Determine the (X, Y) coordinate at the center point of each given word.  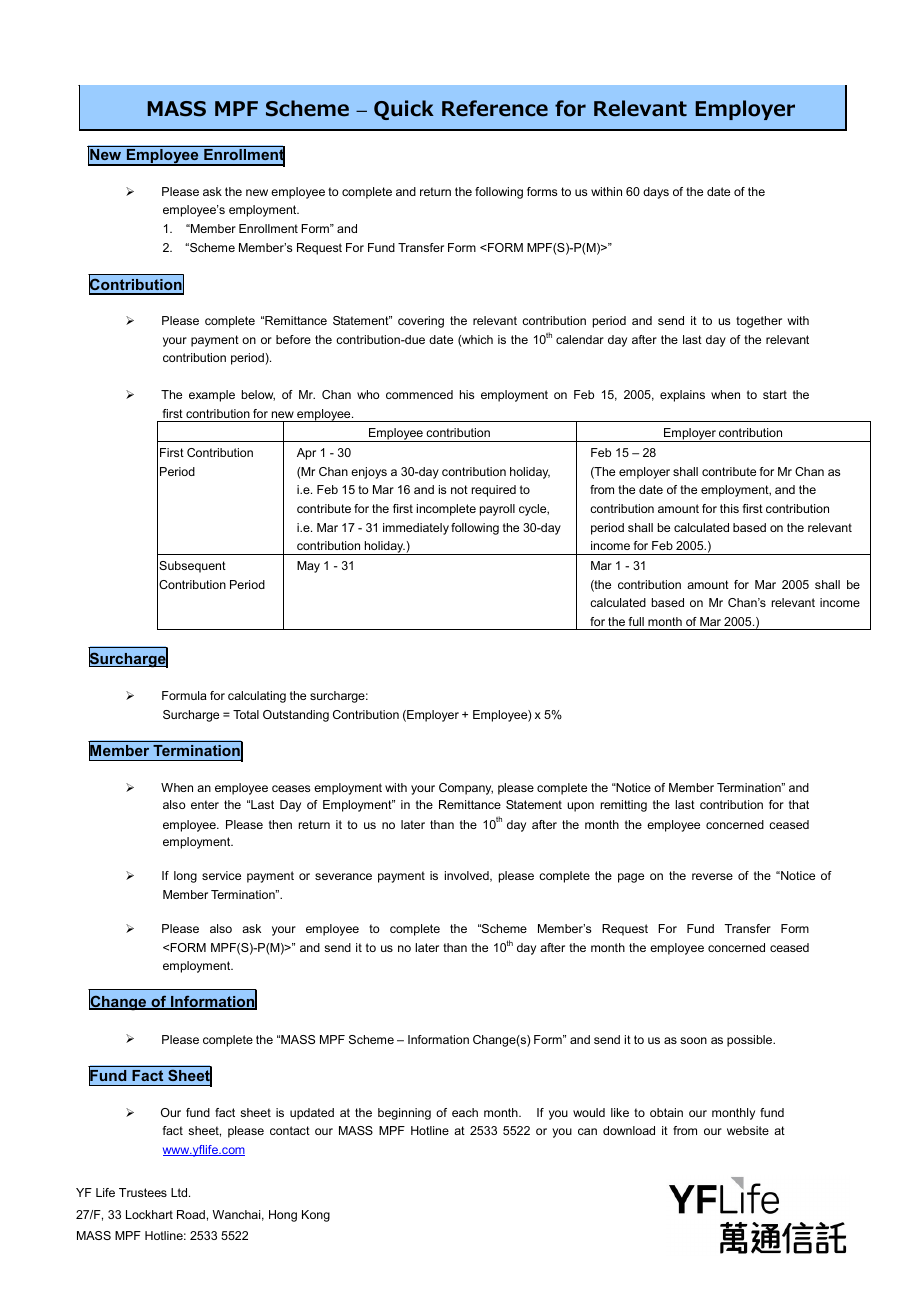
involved (468, 876)
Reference (495, 108)
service (221, 875)
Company (466, 789)
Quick (404, 110)
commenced (419, 394)
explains (682, 396)
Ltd (180, 1192)
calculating (257, 697)
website (748, 1130)
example (212, 396)
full (636, 621)
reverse (712, 876)
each (465, 1112)
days (656, 193)
